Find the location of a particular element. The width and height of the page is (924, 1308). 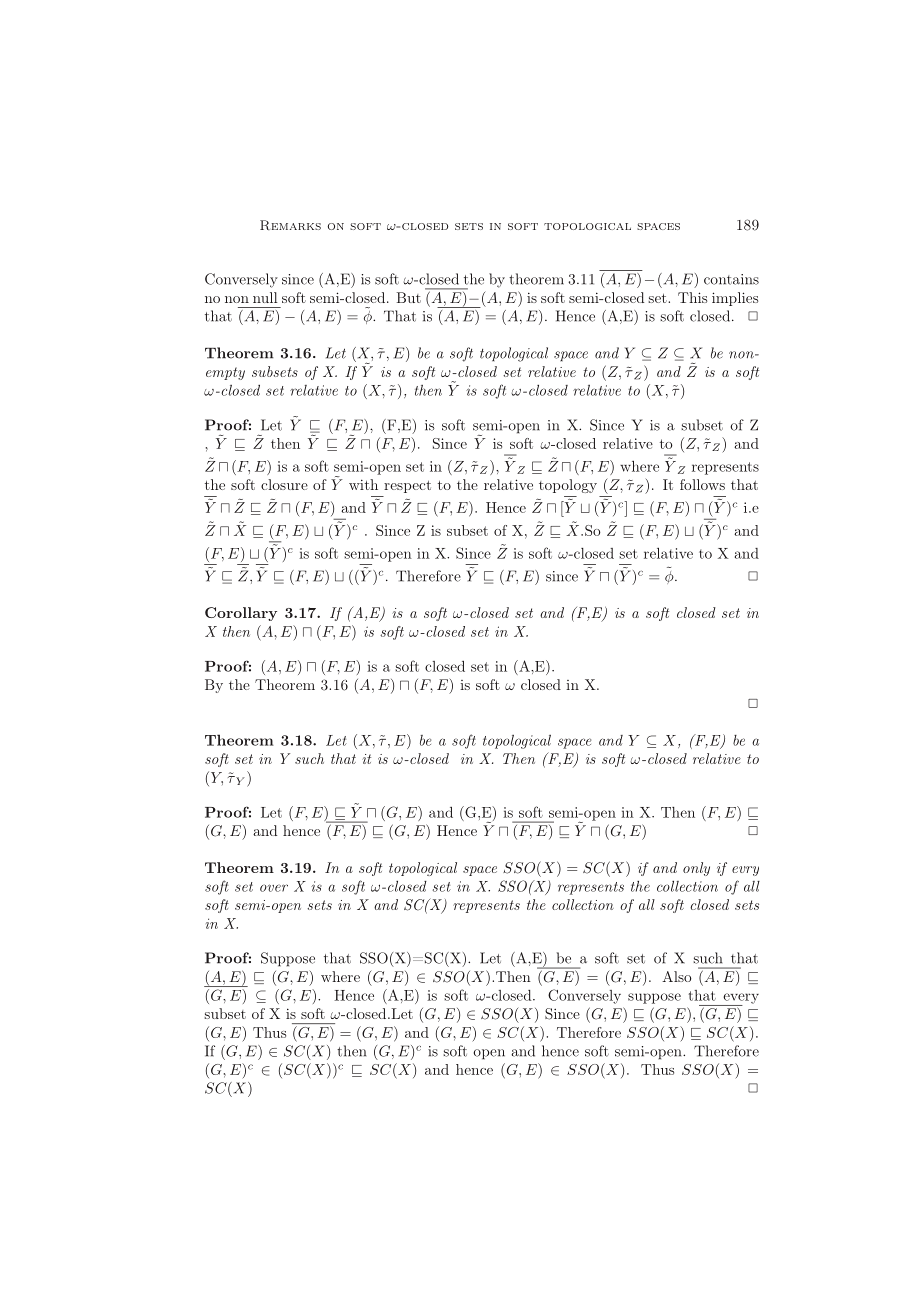

evry is located at coordinates (745, 871).
